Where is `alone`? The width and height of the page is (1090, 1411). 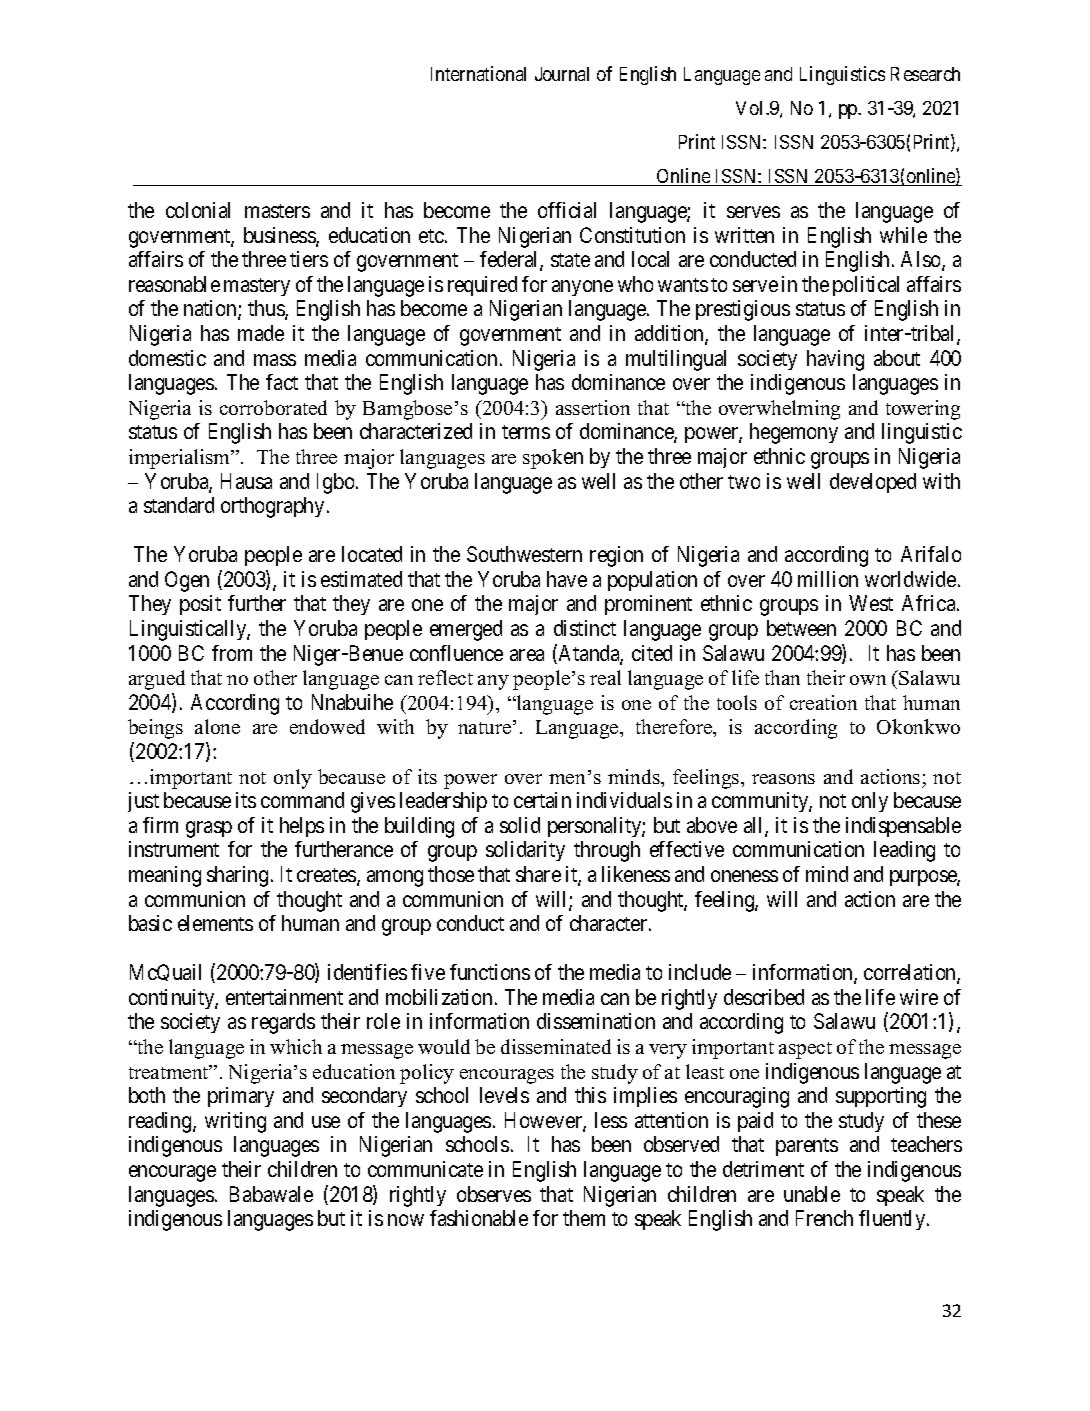
alone is located at coordinates (217, 726).
